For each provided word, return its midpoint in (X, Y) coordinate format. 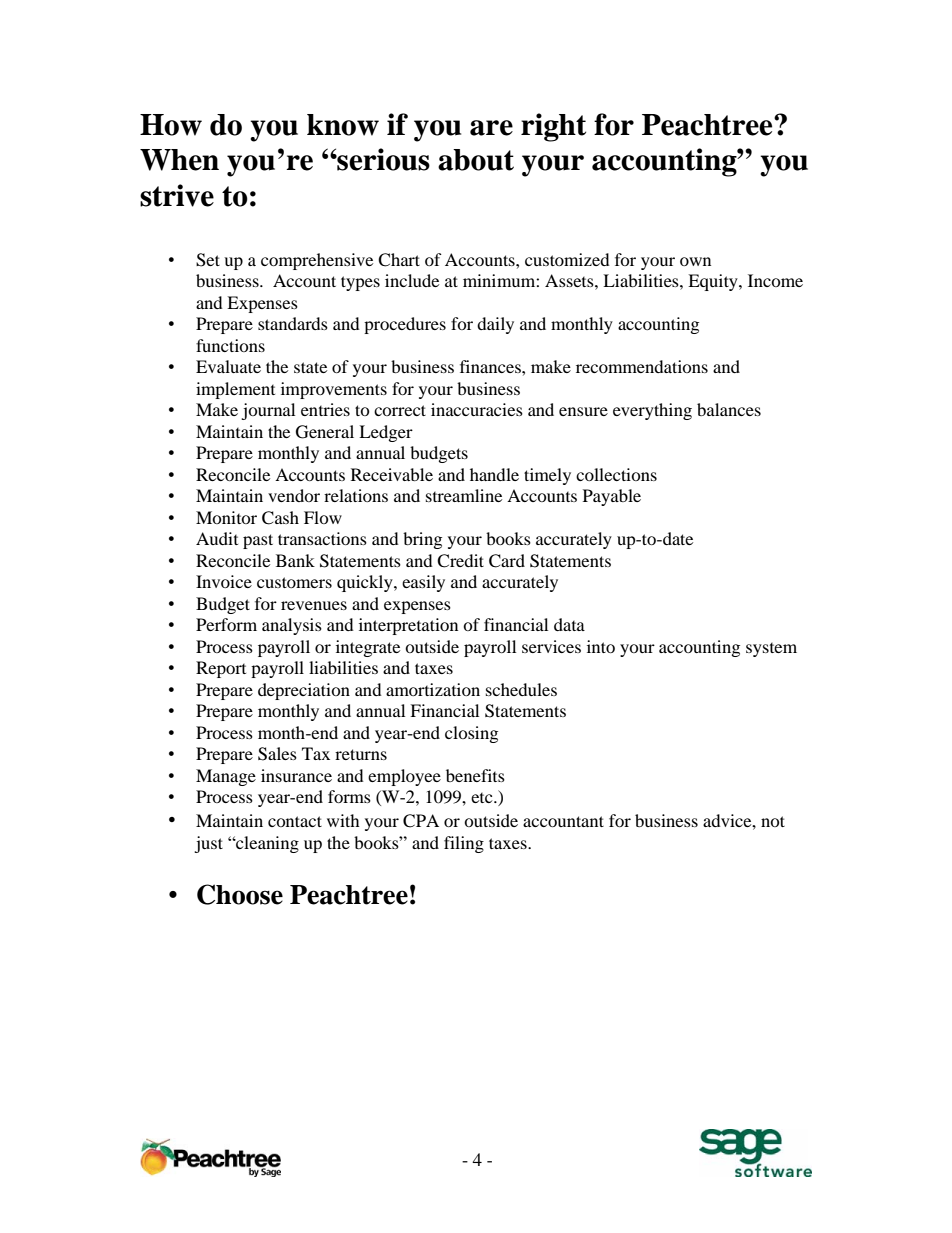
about (476, 160)
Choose (240, 894)
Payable (612, 497)
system (771, 650)
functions (230, 345)
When (179, 160)
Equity (714, 282)
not (773, 821)
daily (495, 325)
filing (464, 844)
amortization (433, 689)
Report (221, 669)
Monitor (226, 517)
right (553, 127)
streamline (464, 495)
